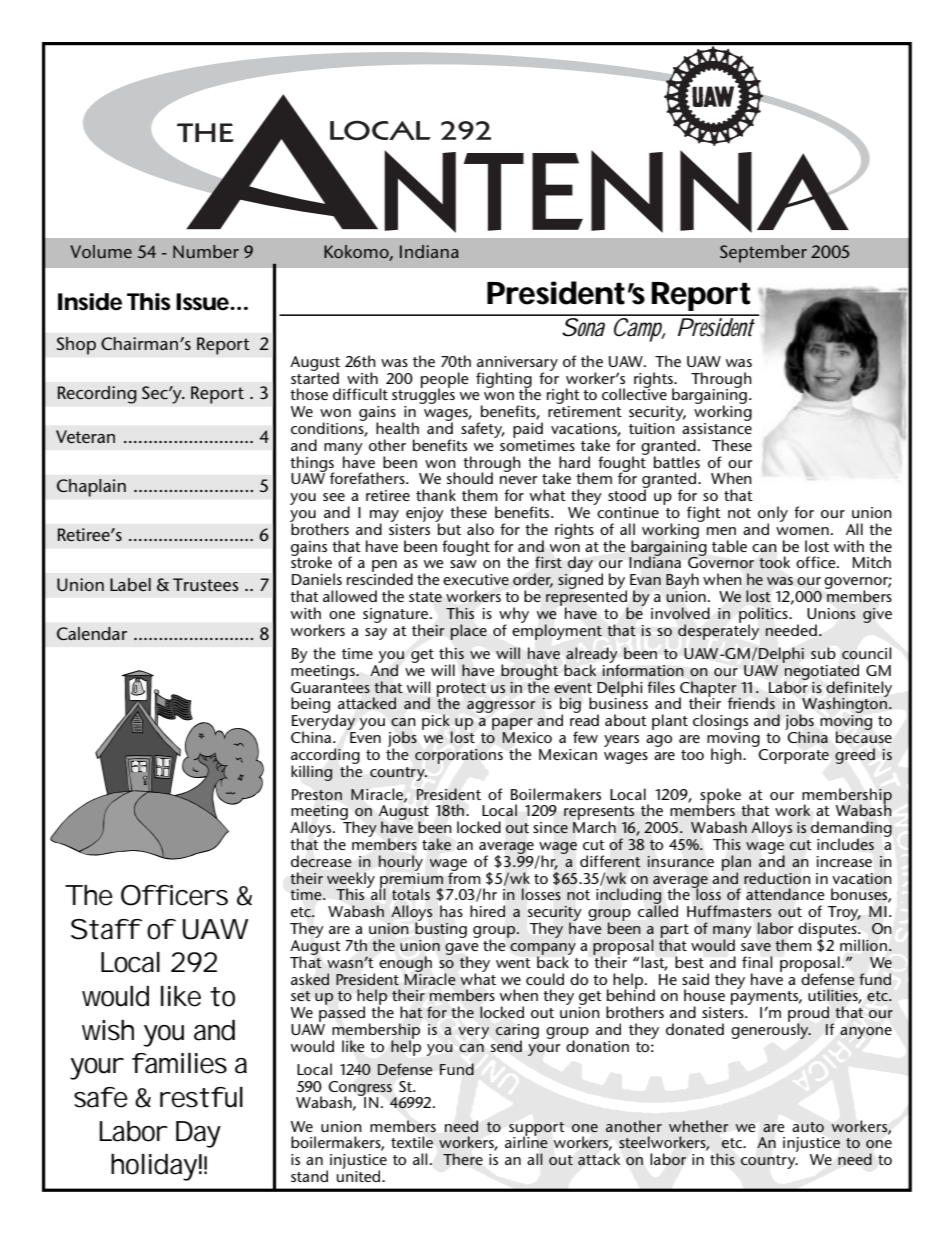  Describe the element at coordinates (751, 703) in the page. I see `friends` at that location.
